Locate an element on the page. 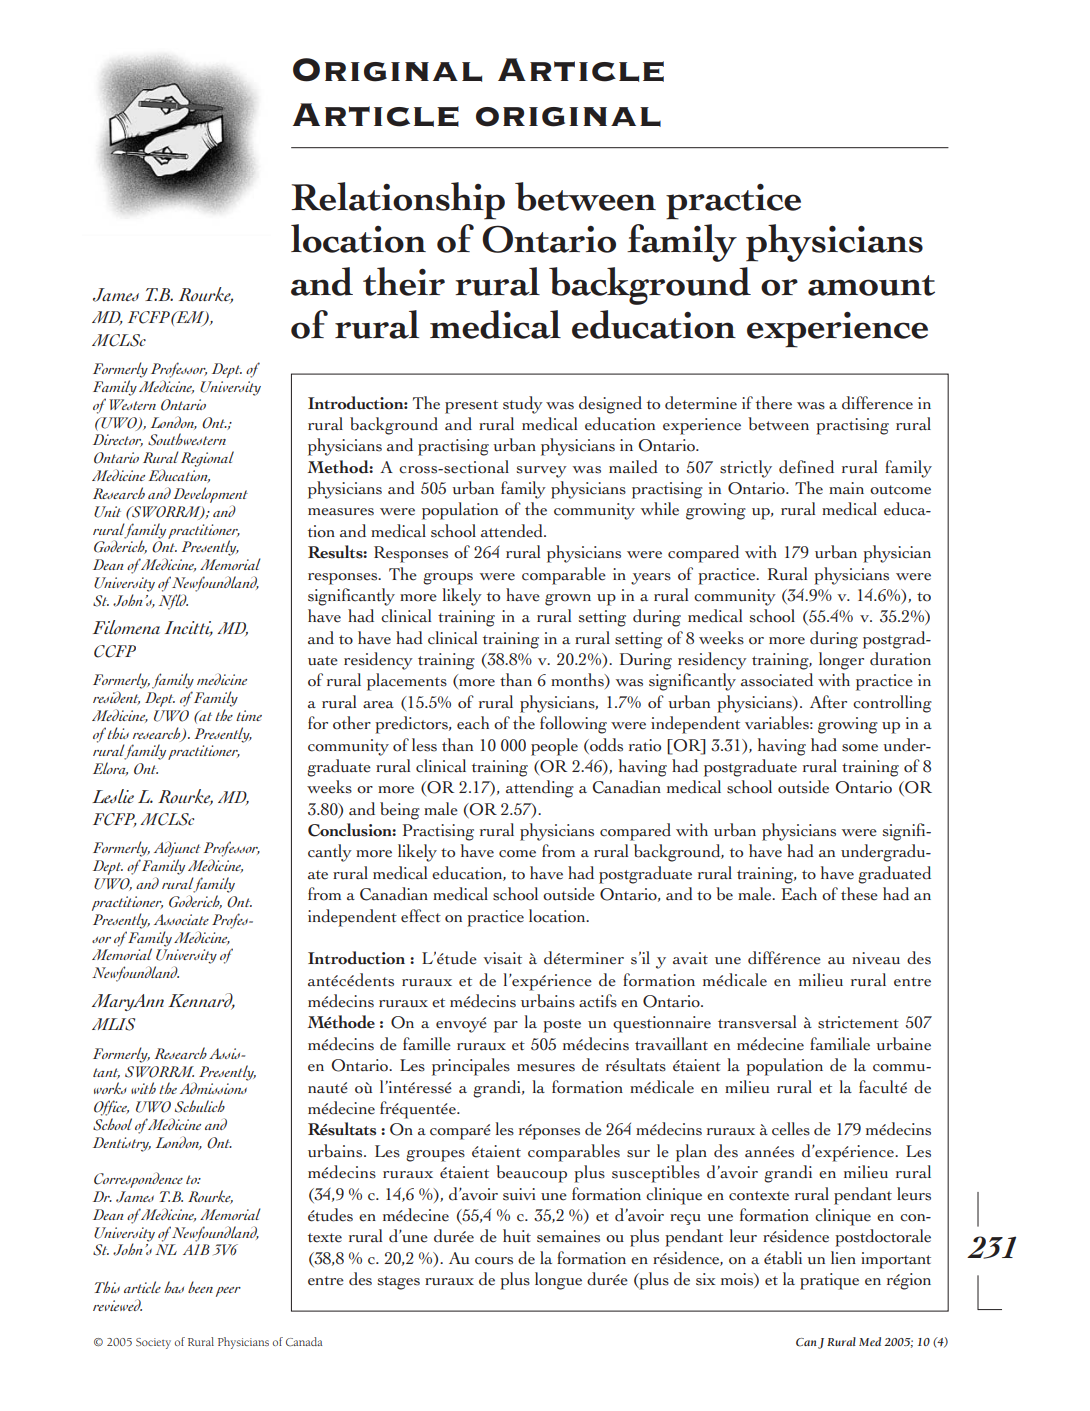 This page has width=1090, height=1411. transversal is located at coordinates (757, 1022).
